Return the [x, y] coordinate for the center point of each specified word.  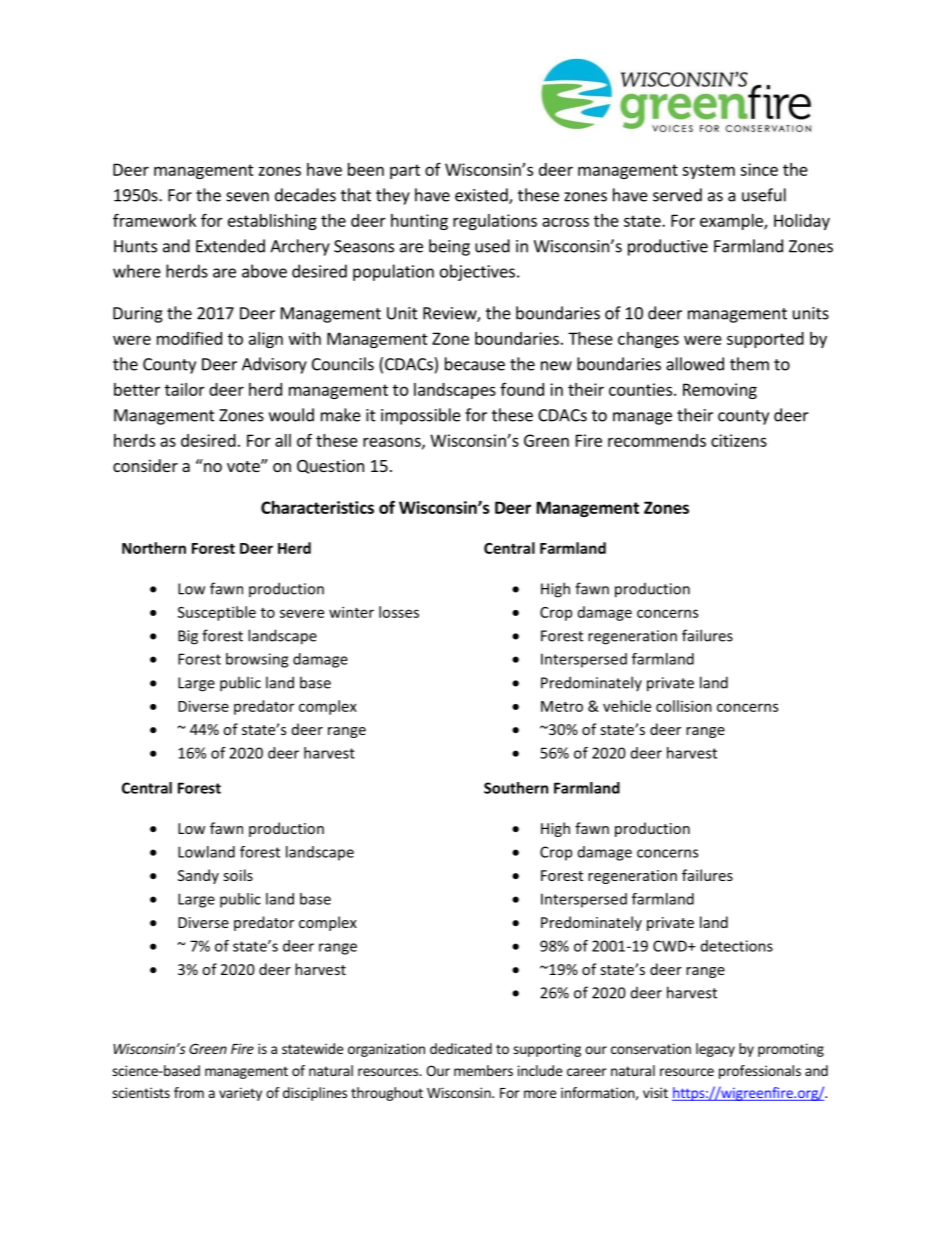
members [483, 1070]
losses [399, 612]
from [189, 1092]
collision [684, 706]
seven [247, 197]
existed [482, 196]
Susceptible [217, 613]
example [732, 222]
